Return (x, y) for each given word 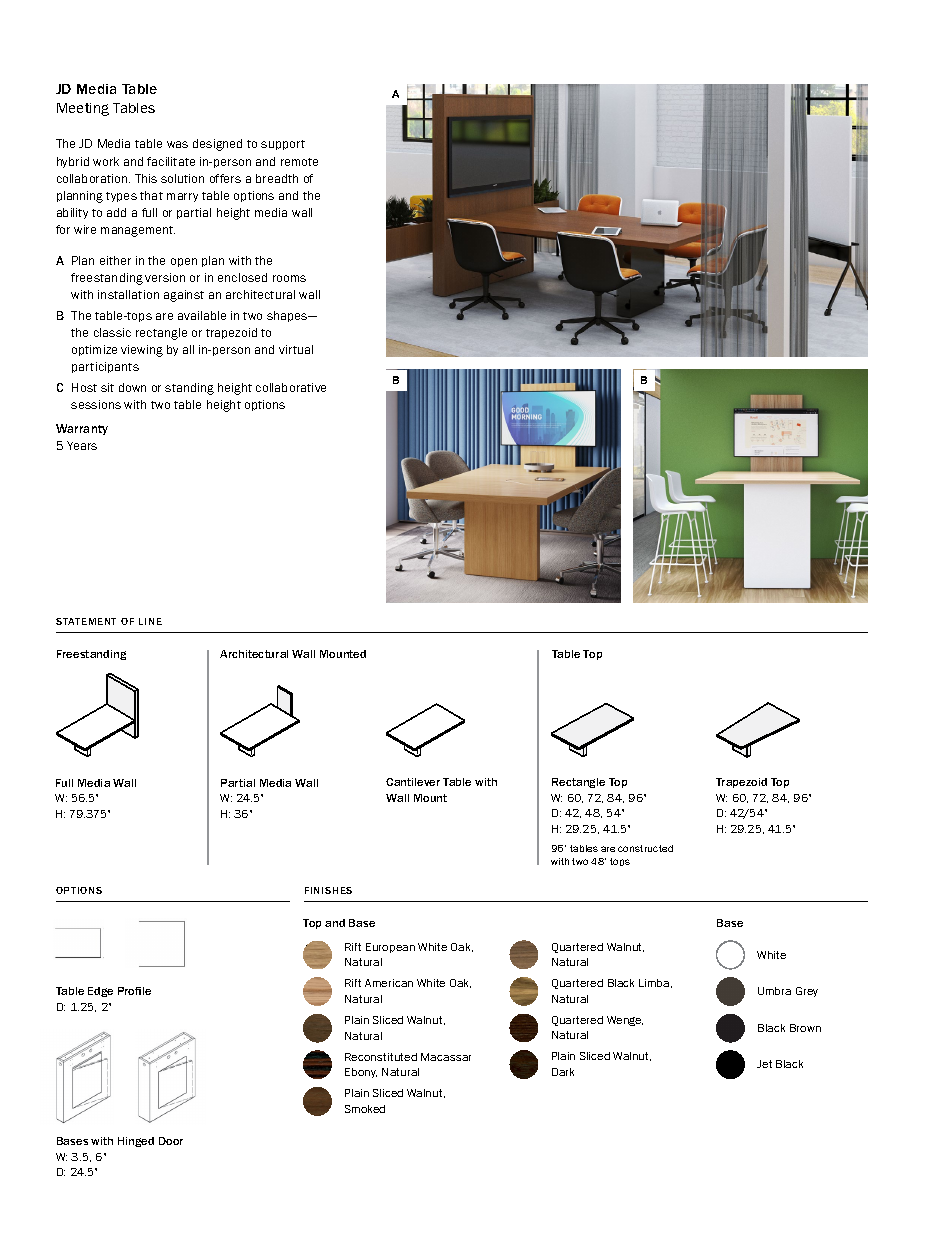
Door (171, 1141)
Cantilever (413, 782)
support (283, 145)
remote (299, 162)
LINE (150, 621)
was (177, 144)
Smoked (365, 1109)
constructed (645, 848)
